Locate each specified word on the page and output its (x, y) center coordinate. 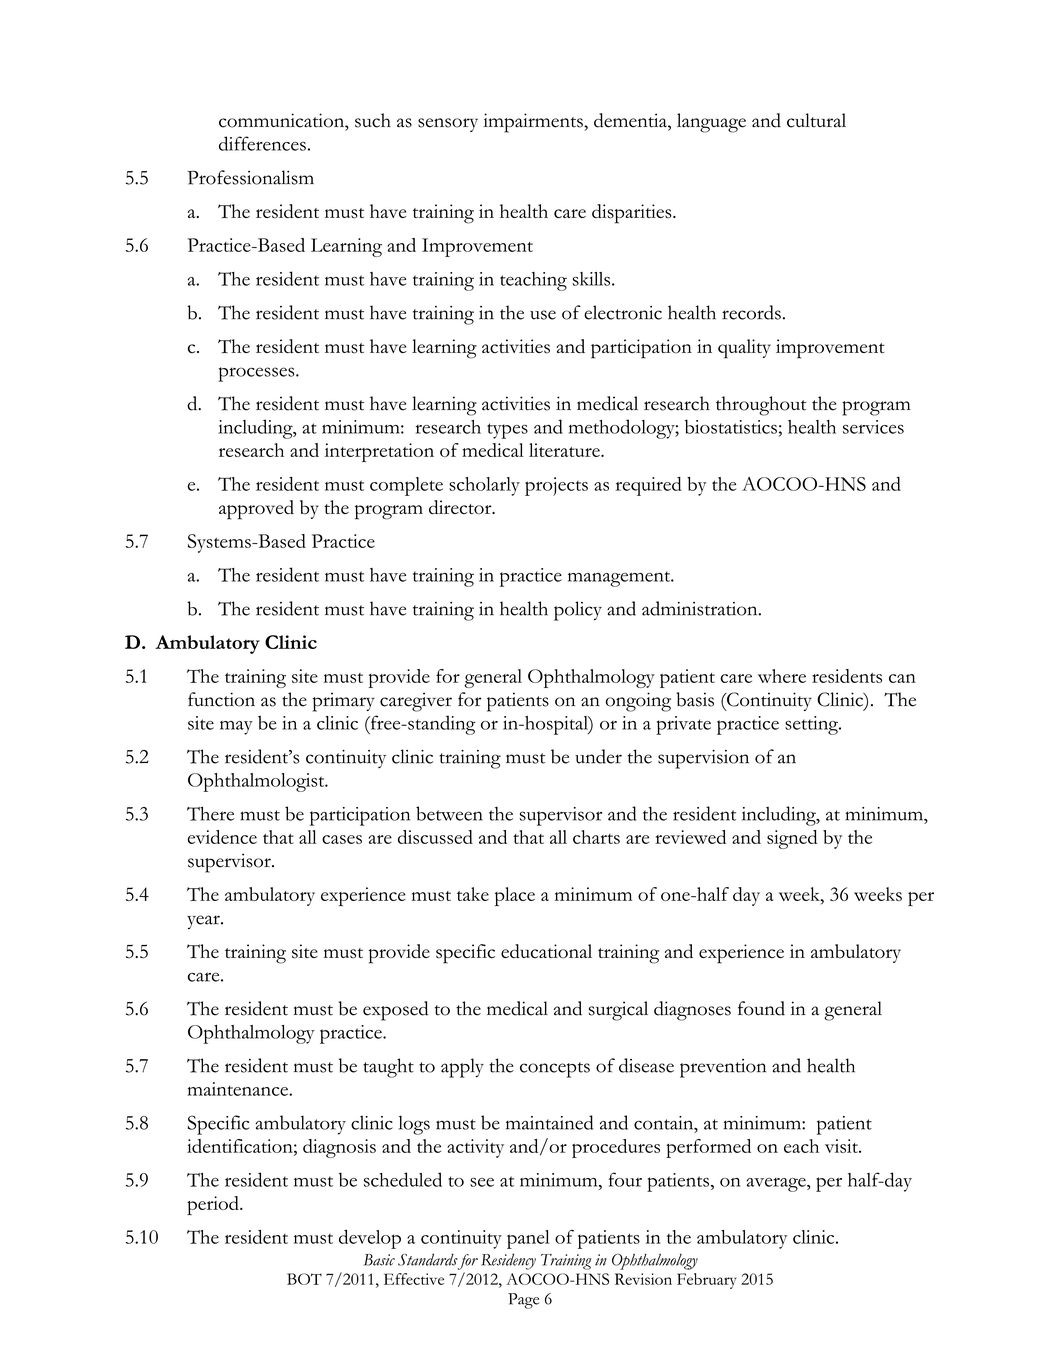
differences (262, 143)
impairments (534, 123)
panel (528, 1239)
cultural (816, 120)
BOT (304, 1279)
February (707, 1281)
